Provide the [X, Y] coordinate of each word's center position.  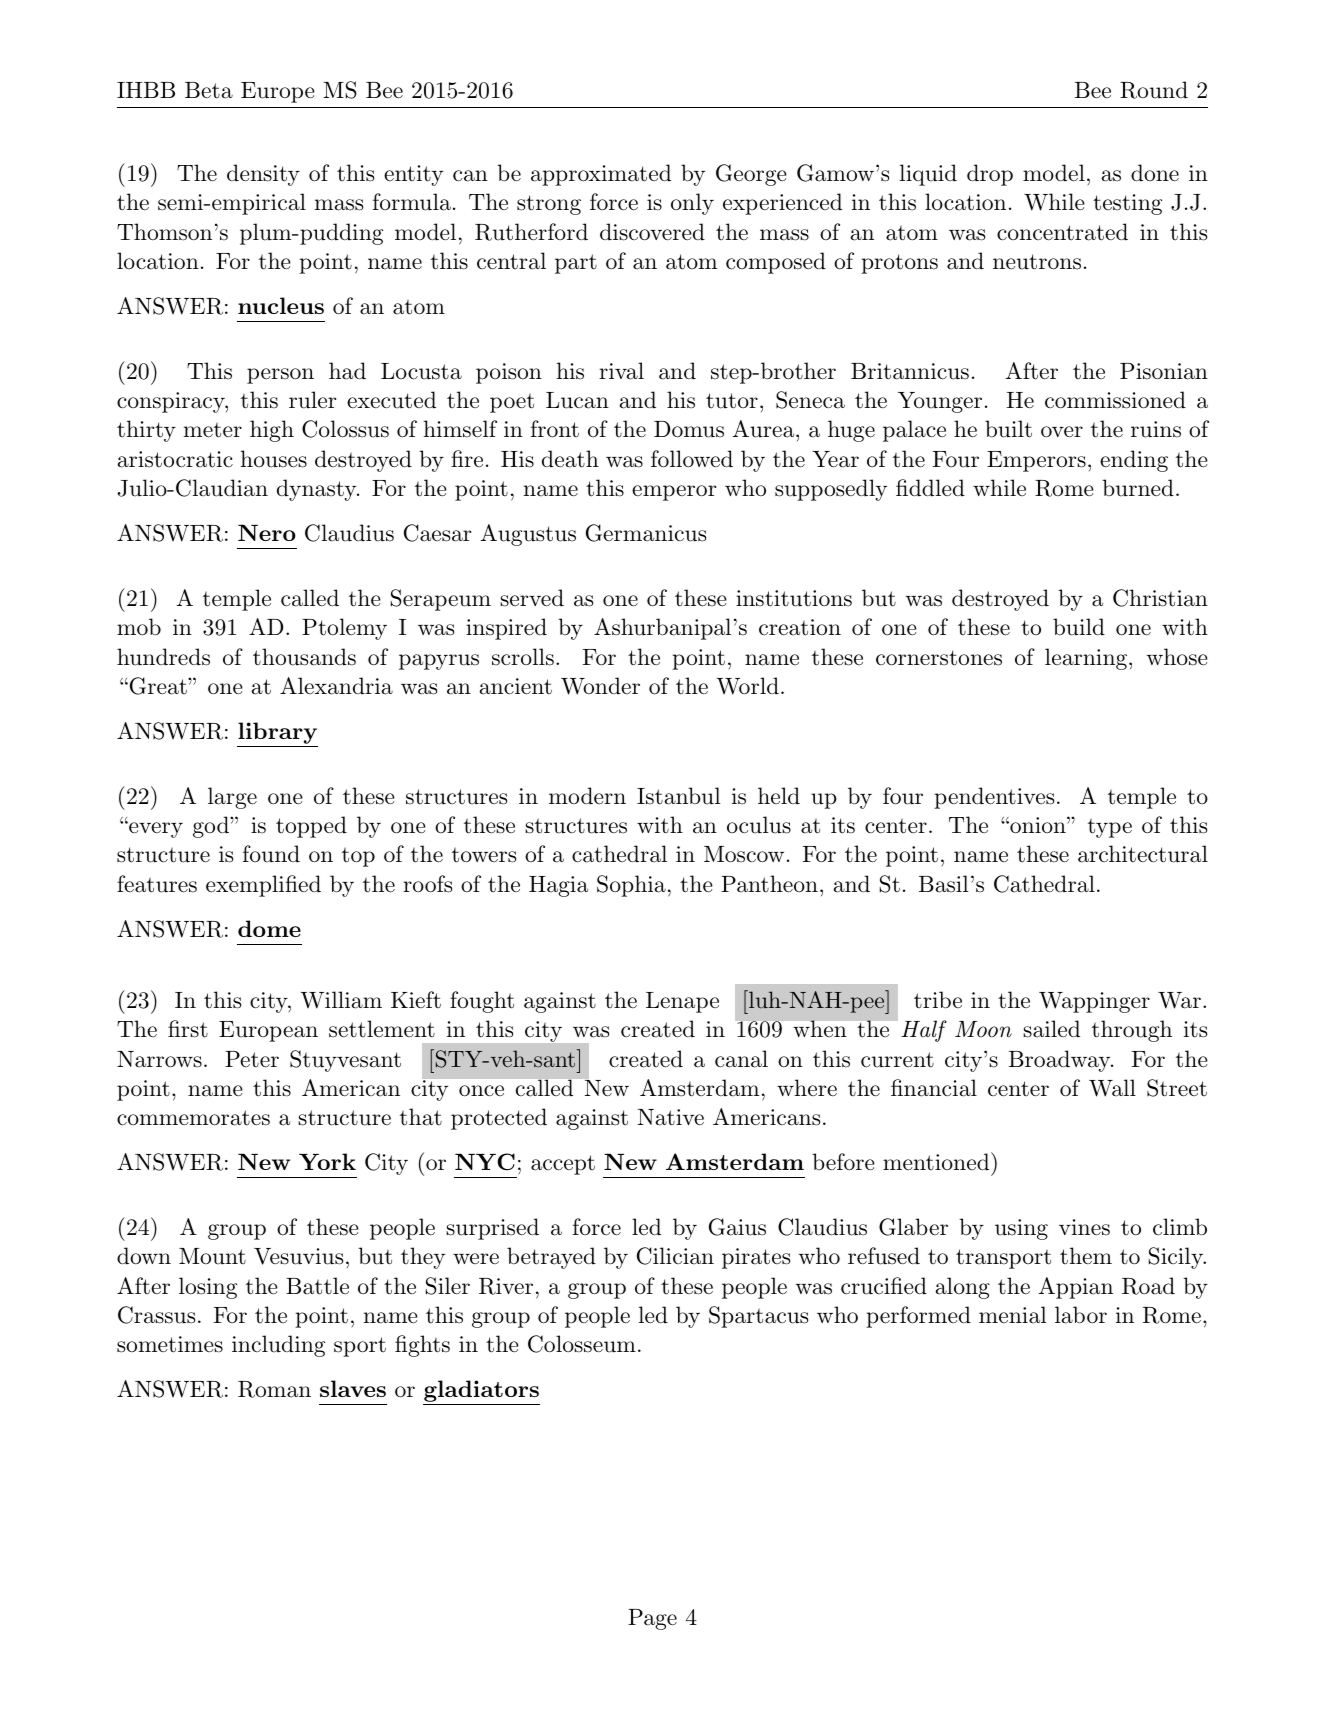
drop [990, 175]
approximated [601, 175]
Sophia [631, 886]
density [263, 175]
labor [1081, 1315]
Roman [274, 1389]
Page [652, 1619]
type [1110, 828]
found [271, 854]
